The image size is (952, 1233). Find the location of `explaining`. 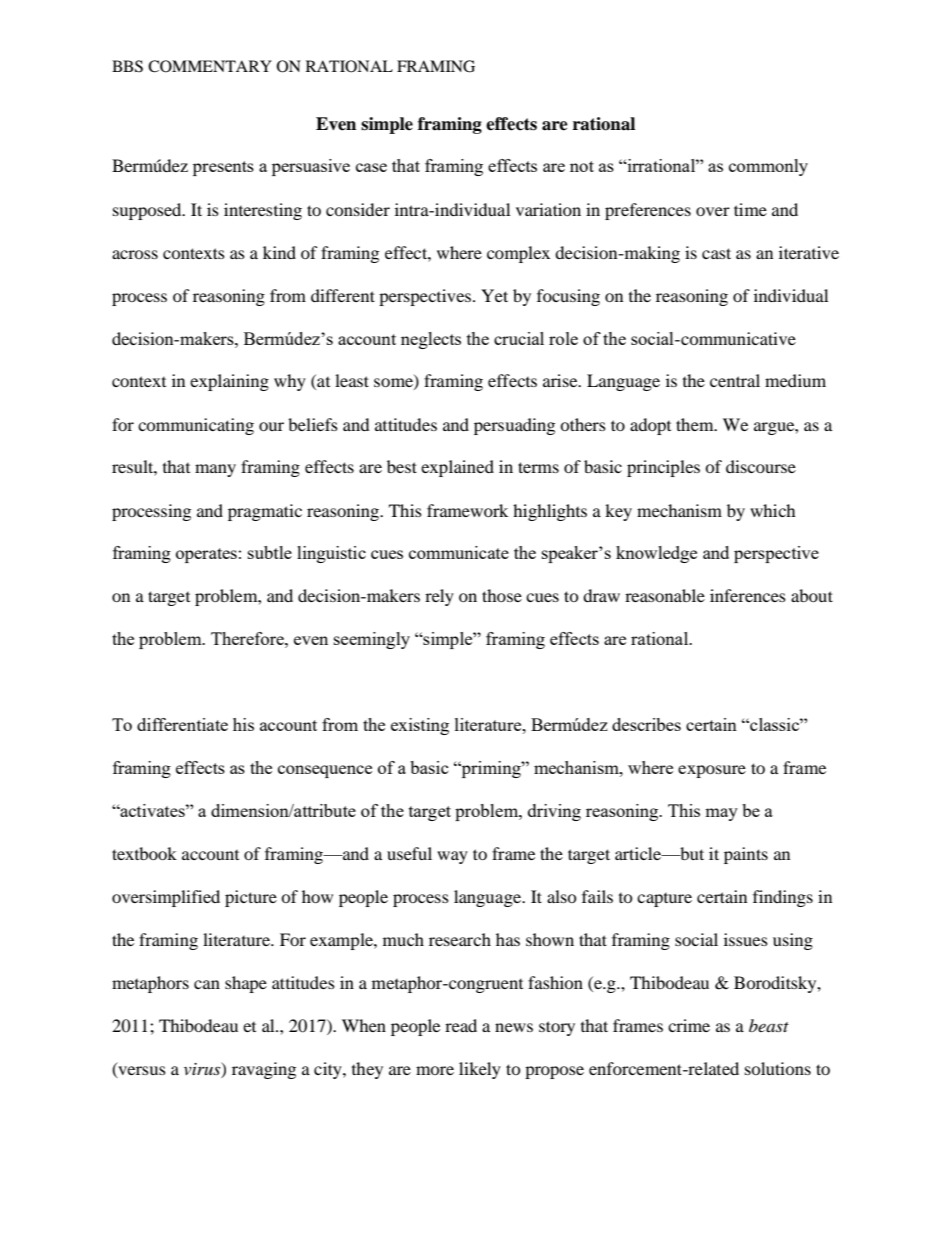

explaining is located at coordinates (229, 382).
